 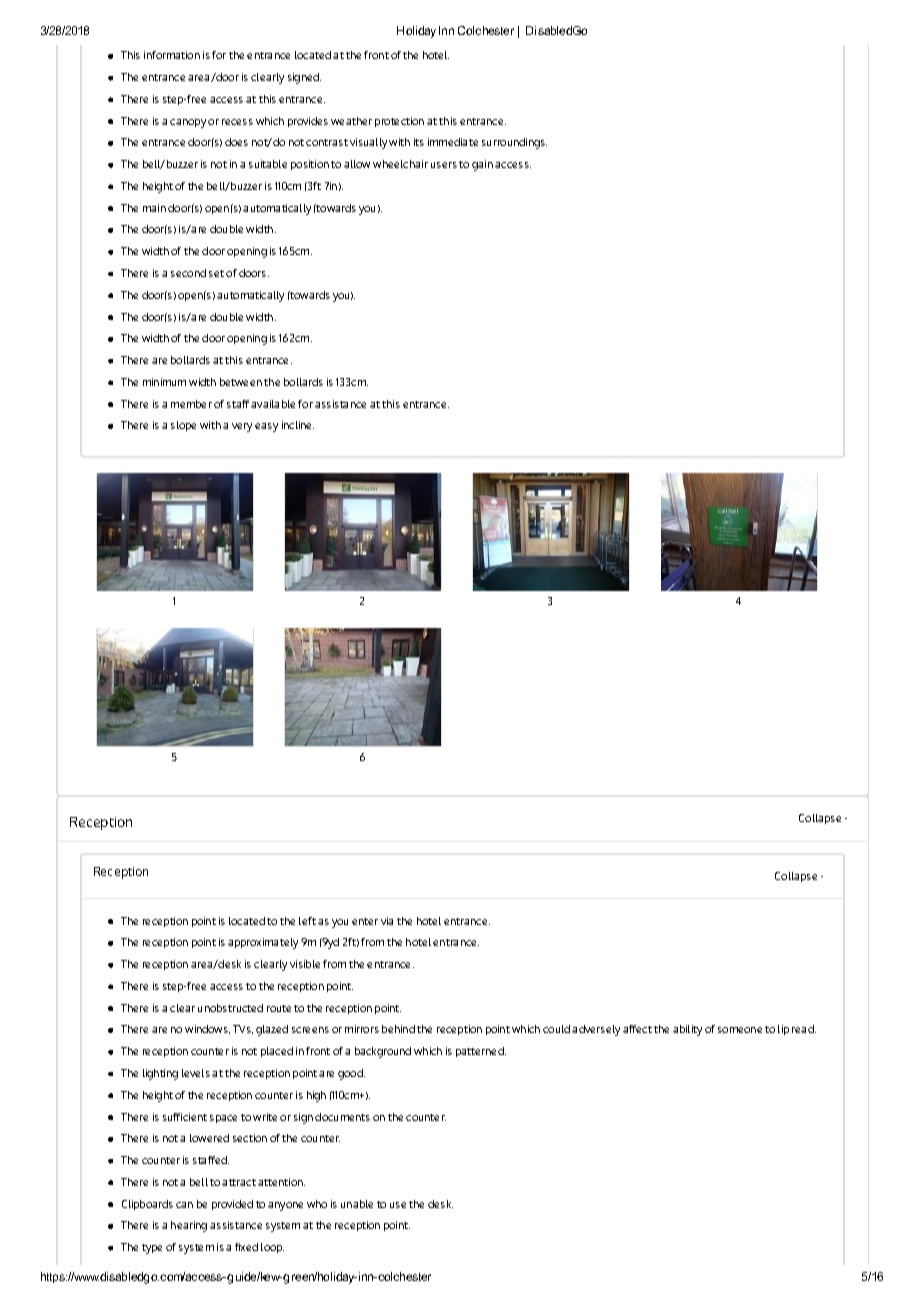 What do you see at coordinates (387, 921) in the page?
I see `via` at bounding box center [387, 921].
